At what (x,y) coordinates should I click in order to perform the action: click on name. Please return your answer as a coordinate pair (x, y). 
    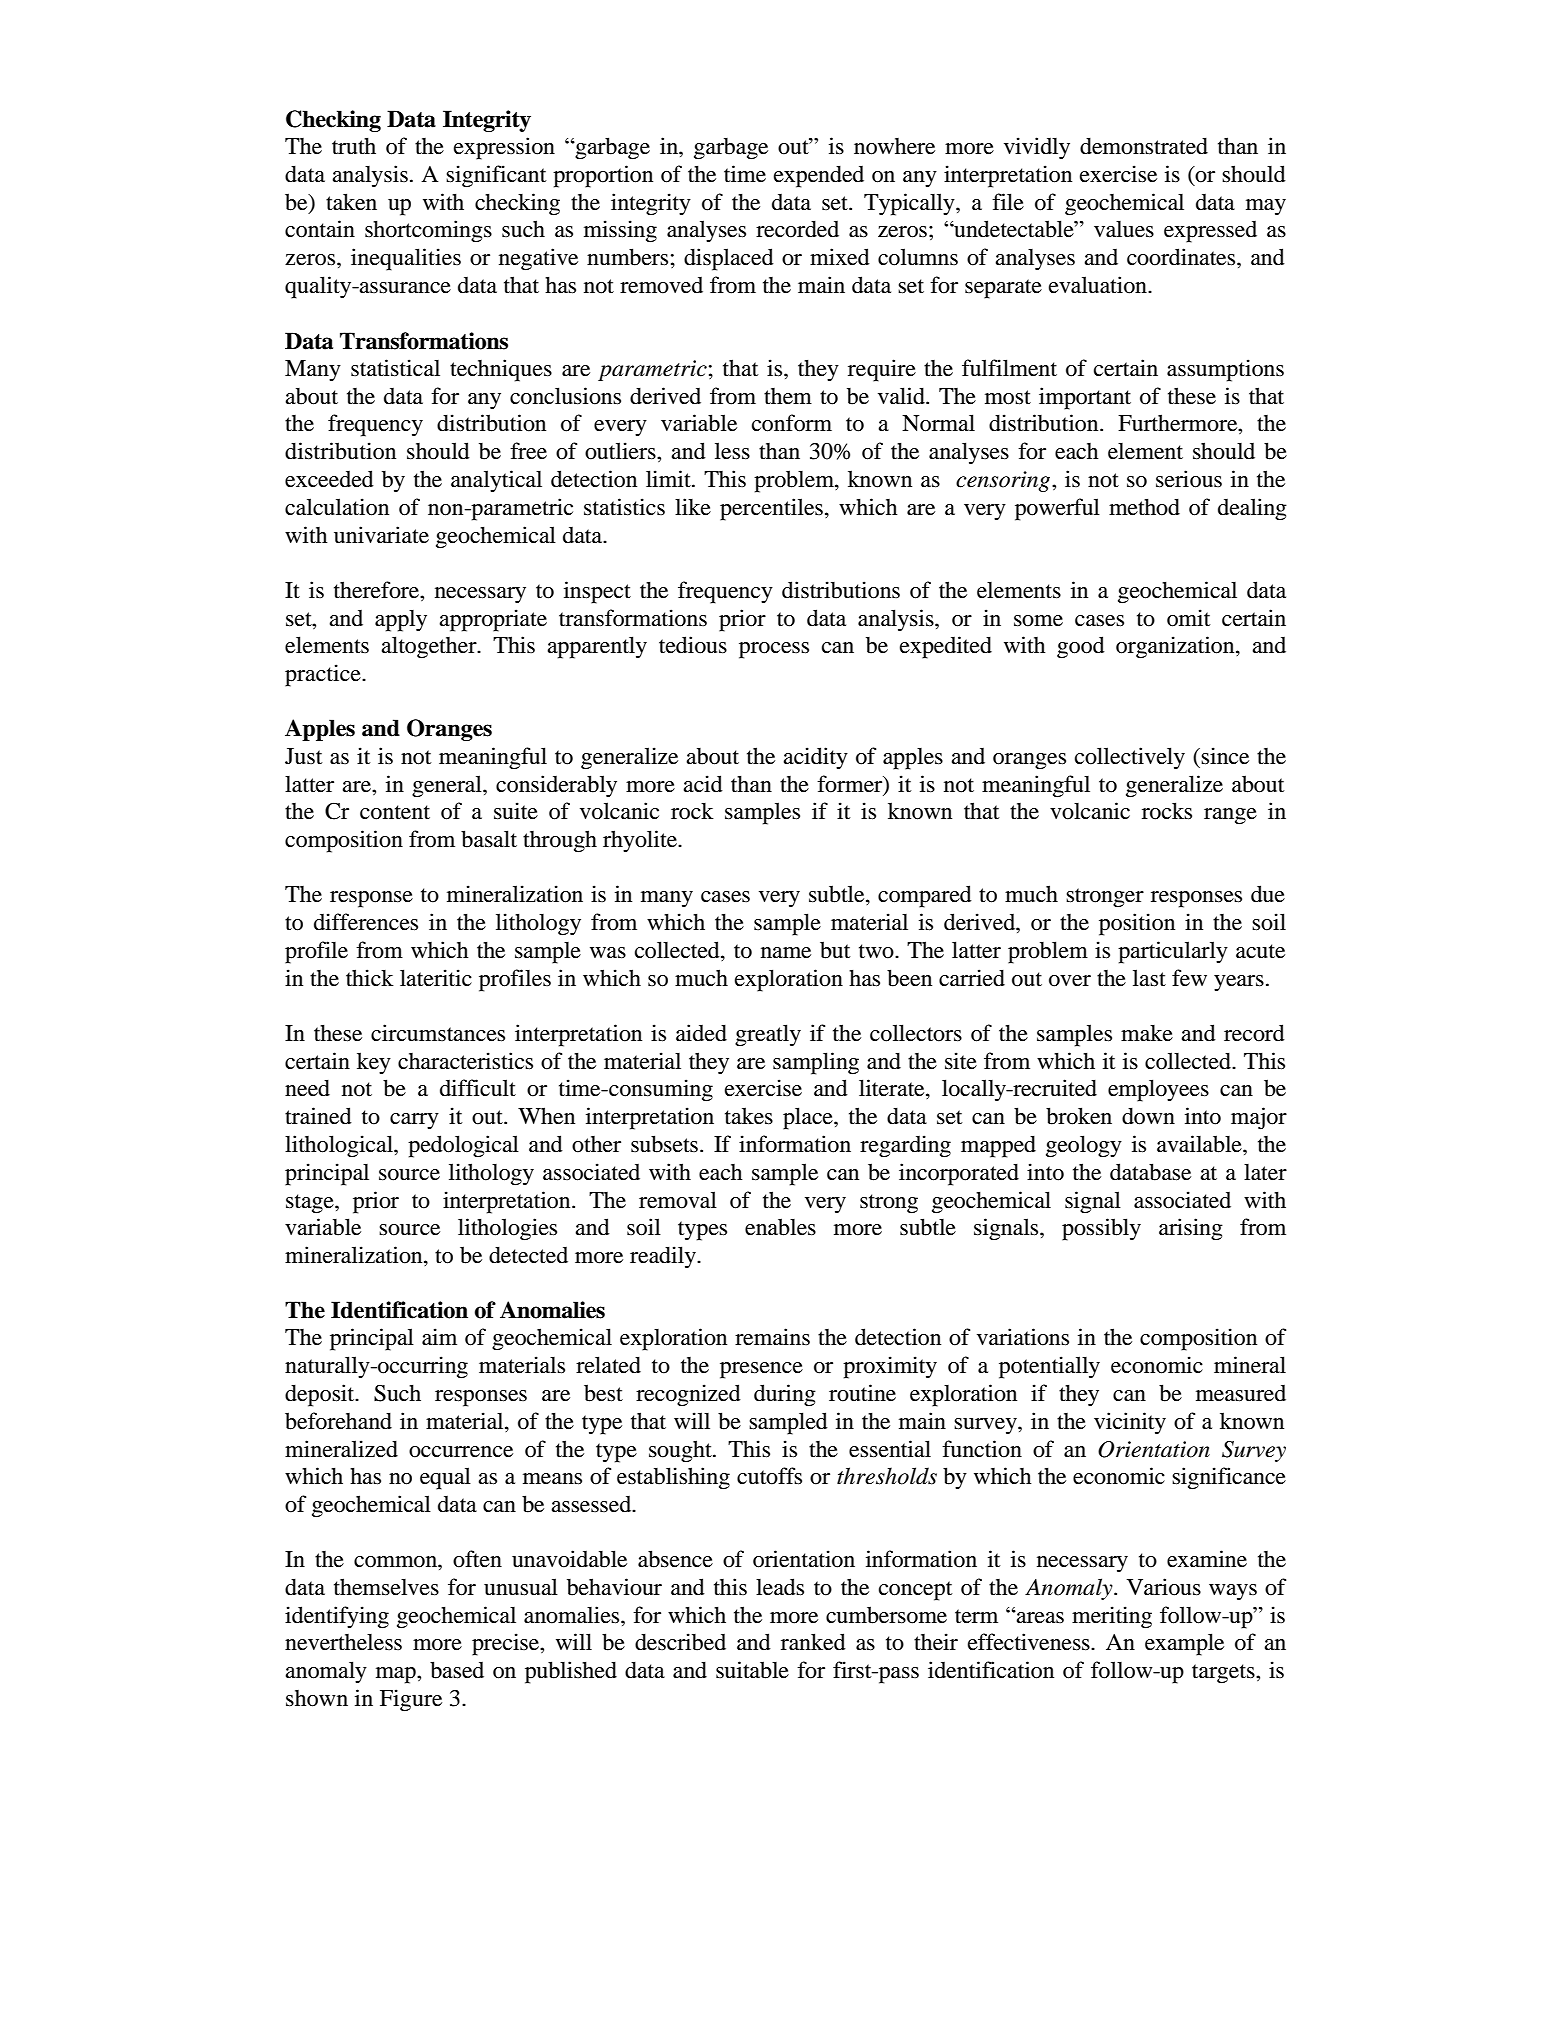
    Looking at the image, I should click on (786, 953).
